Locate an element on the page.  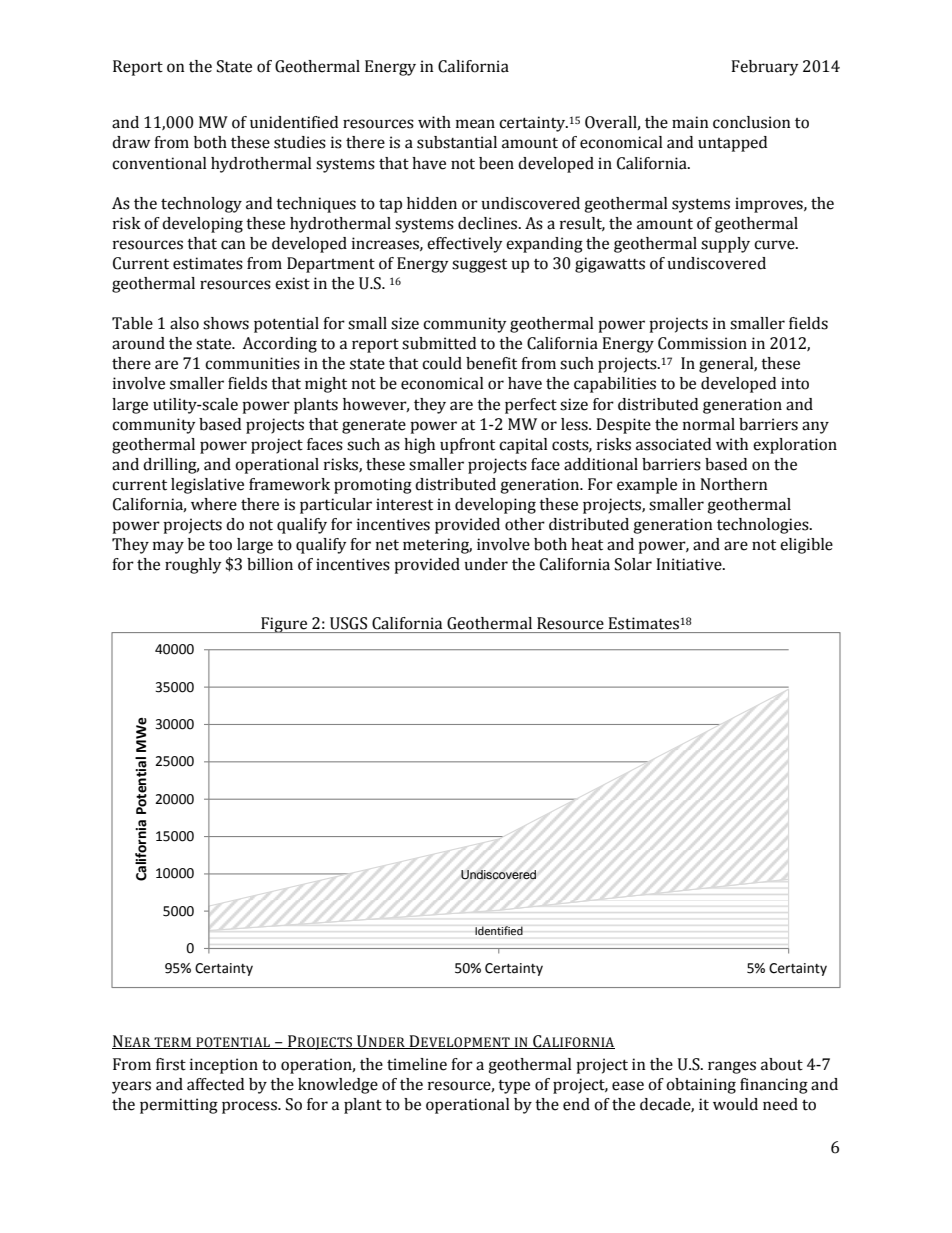
Figure is located at coordinates (284, 625).
